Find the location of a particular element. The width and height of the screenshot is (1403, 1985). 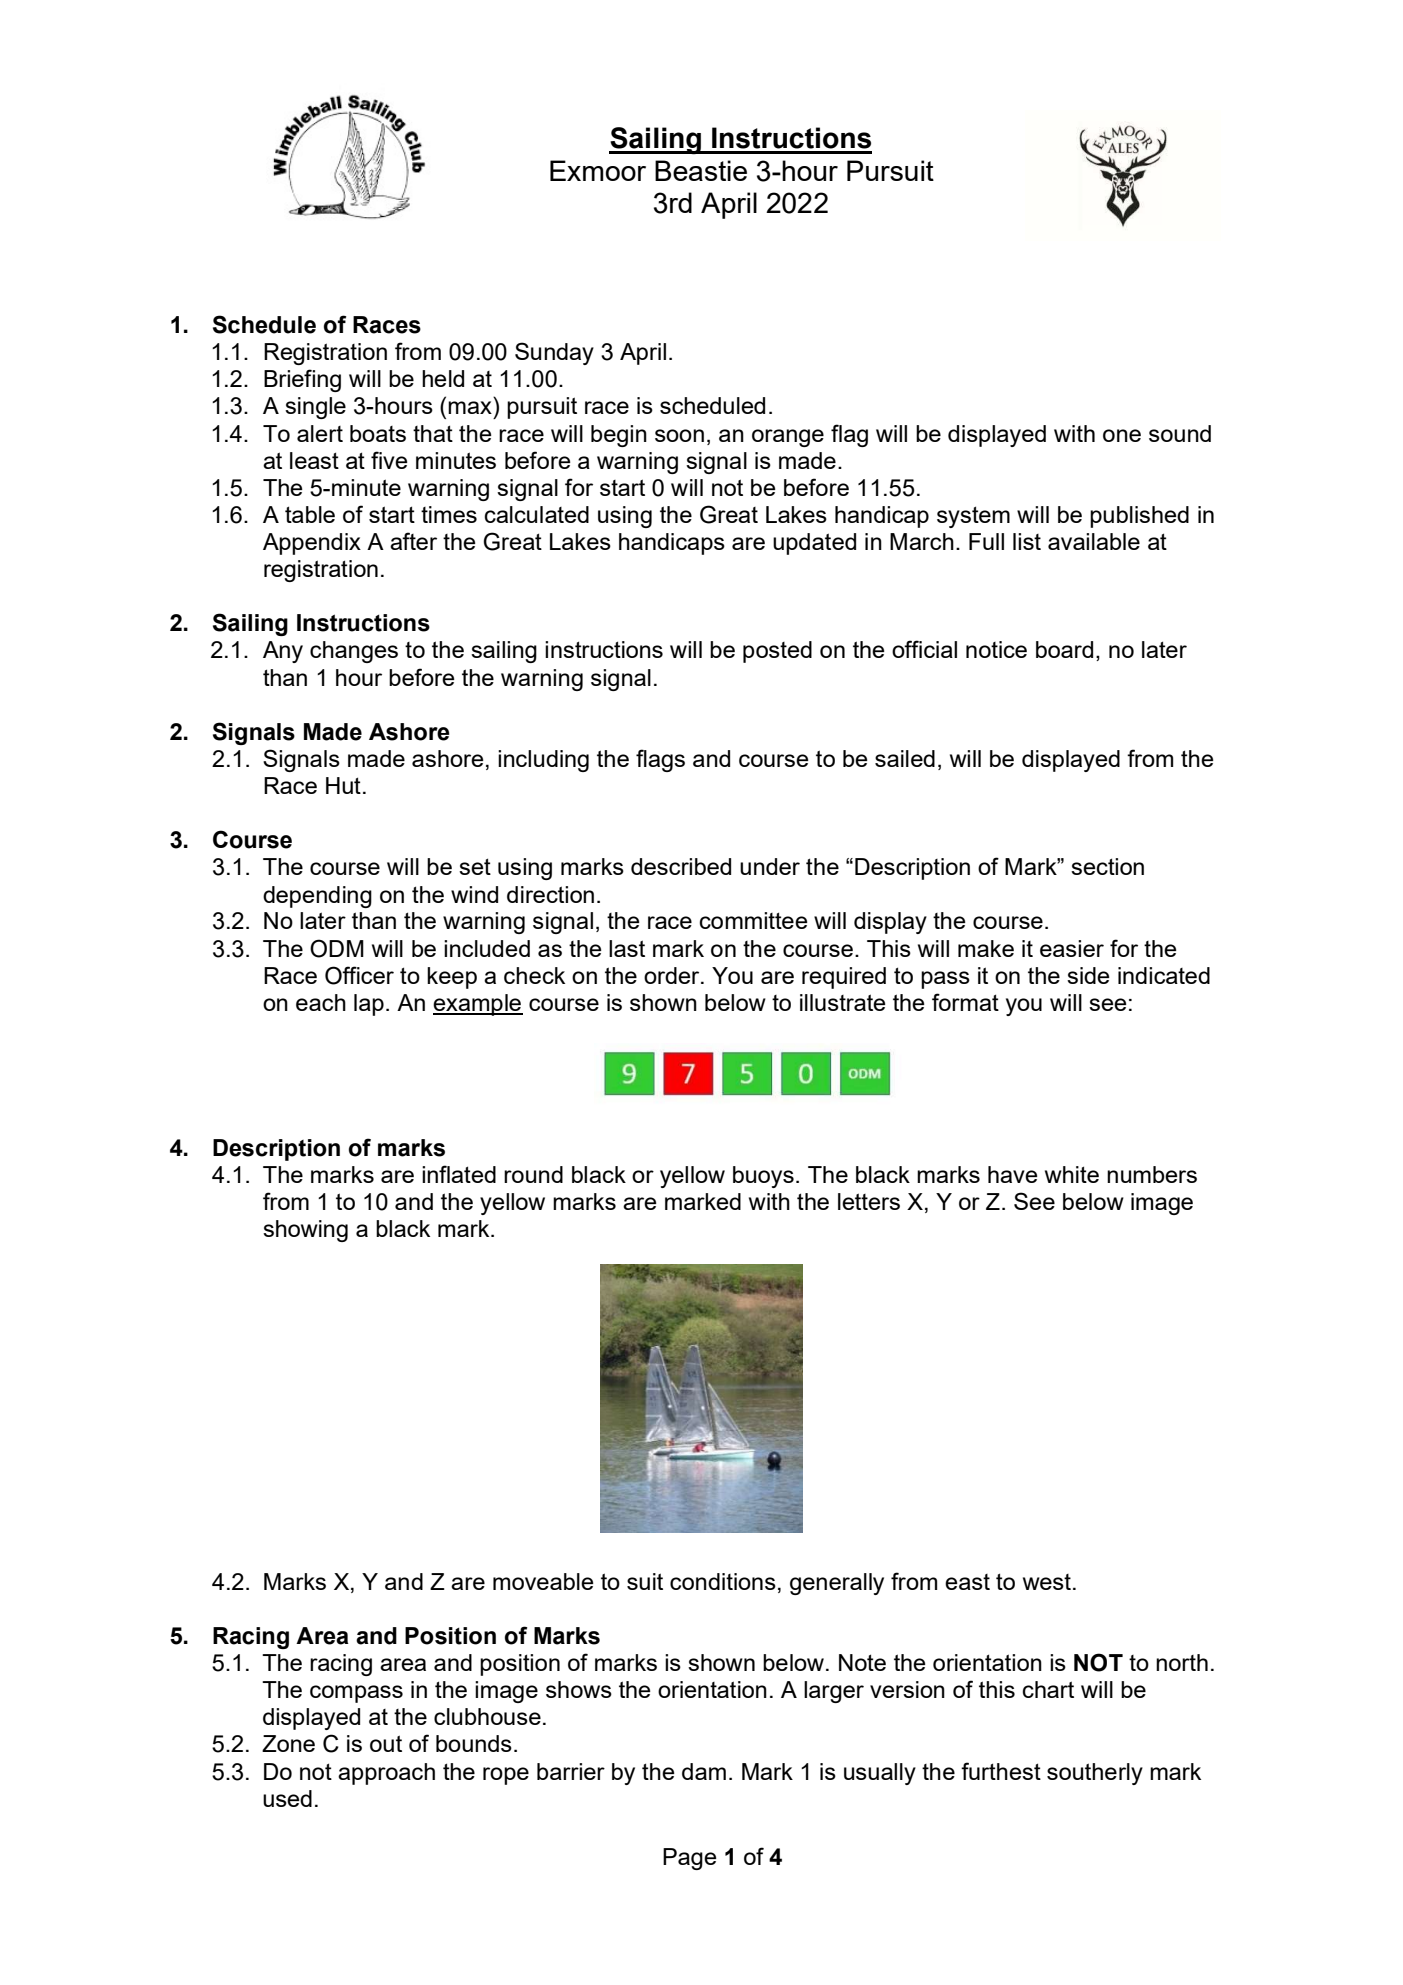

showing is located at coordinates (305, 1231).
